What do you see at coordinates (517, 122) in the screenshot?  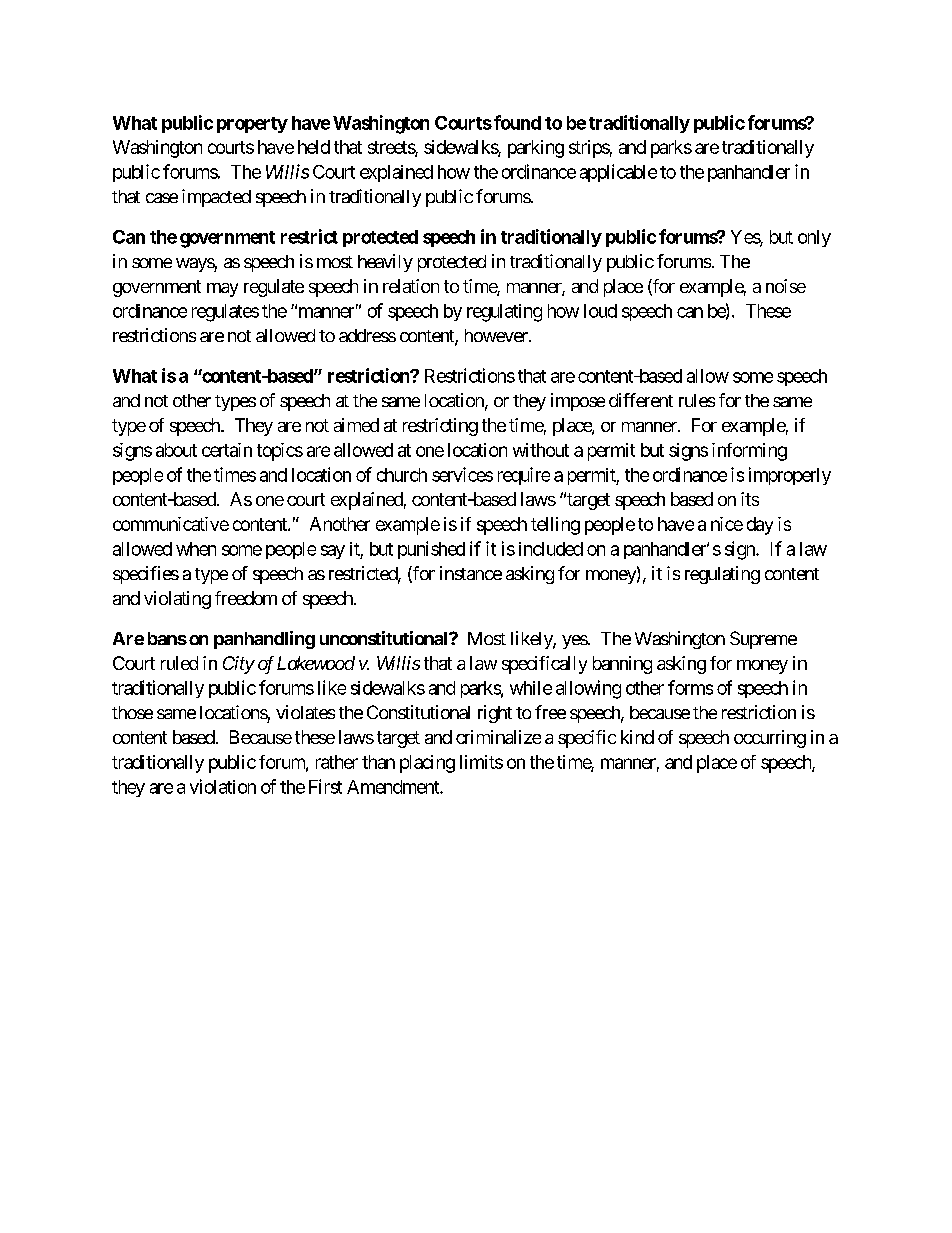 I see `found` at bounding box center [517, 122].
